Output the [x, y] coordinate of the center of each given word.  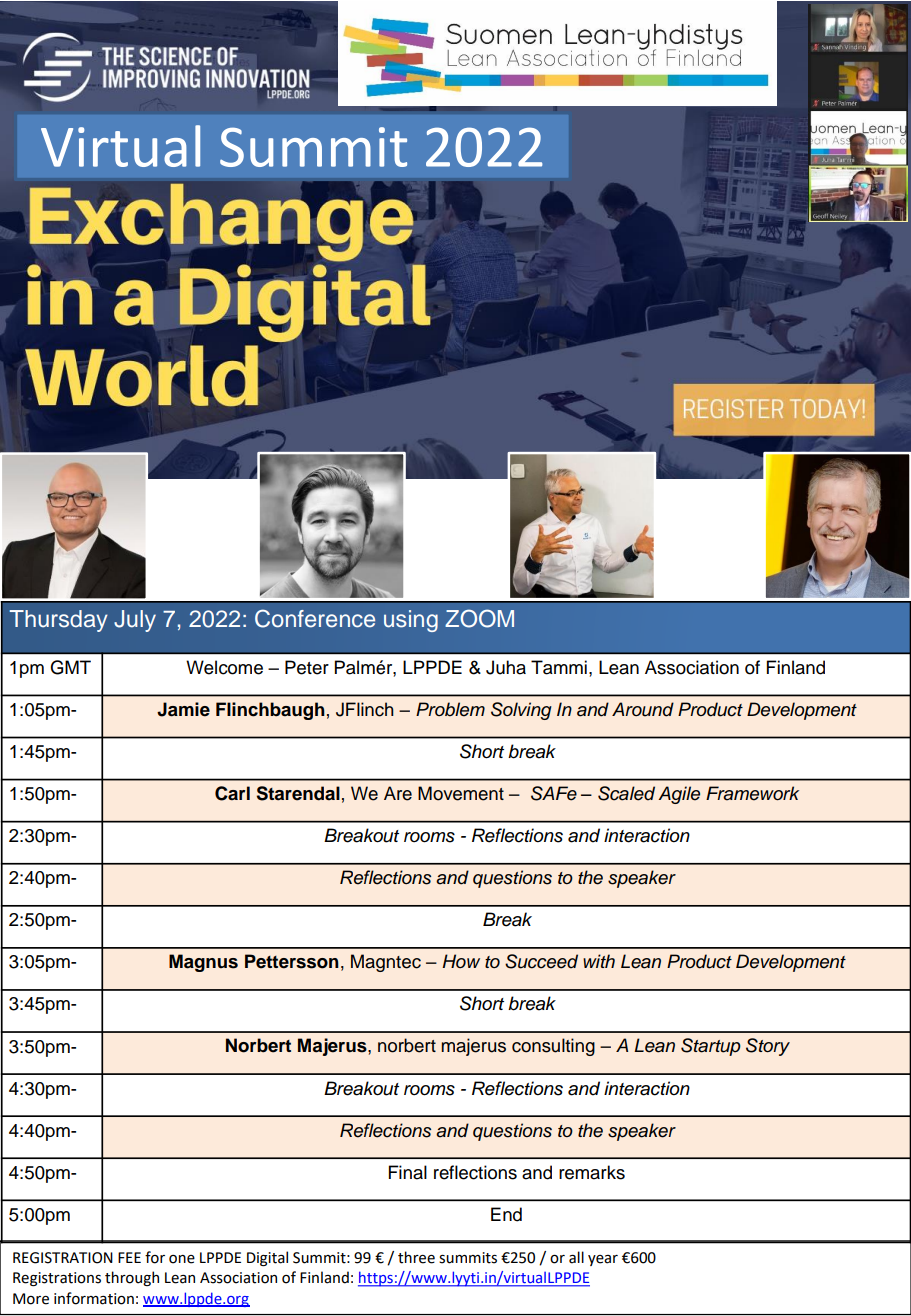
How [461, 961]
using [411, 621]
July [135, 621]
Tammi [559, 667]
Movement [461, 793]
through [132, 1278]
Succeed [541, 961]
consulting [553, 1047]
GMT [70, 667]
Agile [679, 795]
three [416, 1257]
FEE [129, 1257]
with [599, 961]
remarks [592, 1172]
